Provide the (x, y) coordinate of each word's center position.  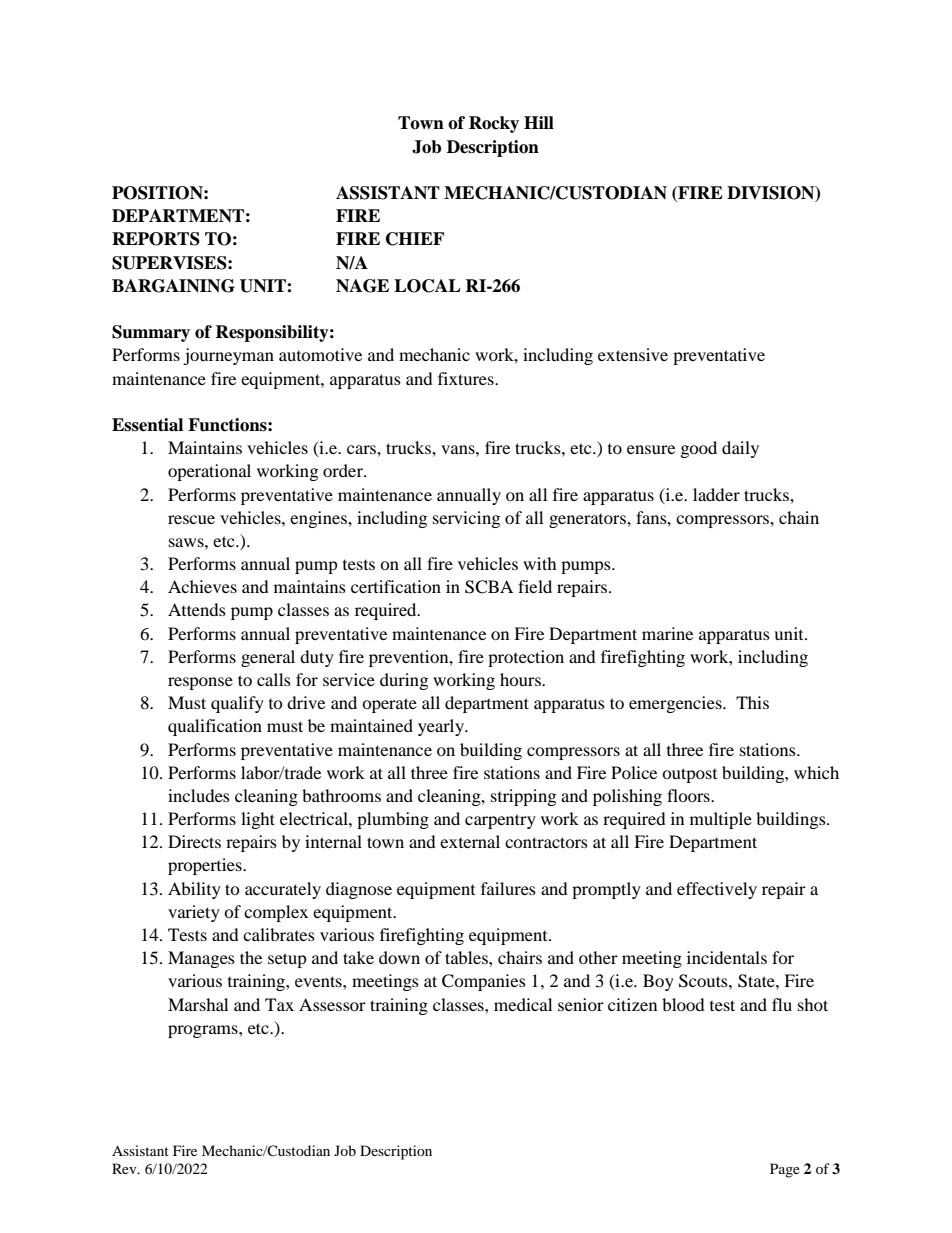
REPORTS (156, 239)
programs (204, 1031)
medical (523, 1004)
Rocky (494, 124)
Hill (539, 122)
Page (785, 1170)
